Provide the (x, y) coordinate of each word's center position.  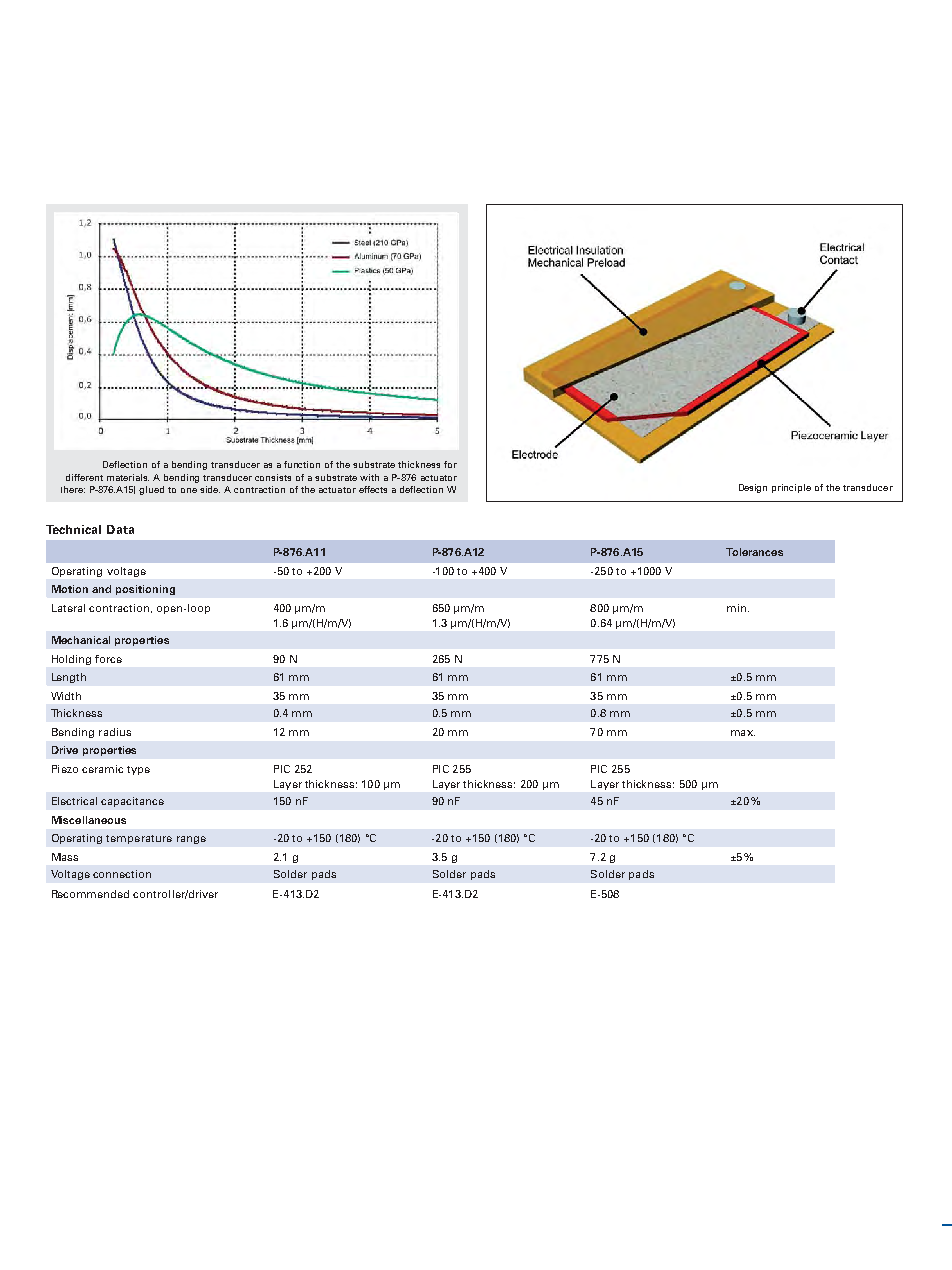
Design (753, 488)
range (191, 840)
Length (69, 678)
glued (151, 490)
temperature (139, 839)
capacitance (132, 802)
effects (373, 489)
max (743, 733)
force (108, 659)
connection (122, 874)
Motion (70, 589)
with (369, 477)
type (138, 770)
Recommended (90, 894)
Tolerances (754, 552)
